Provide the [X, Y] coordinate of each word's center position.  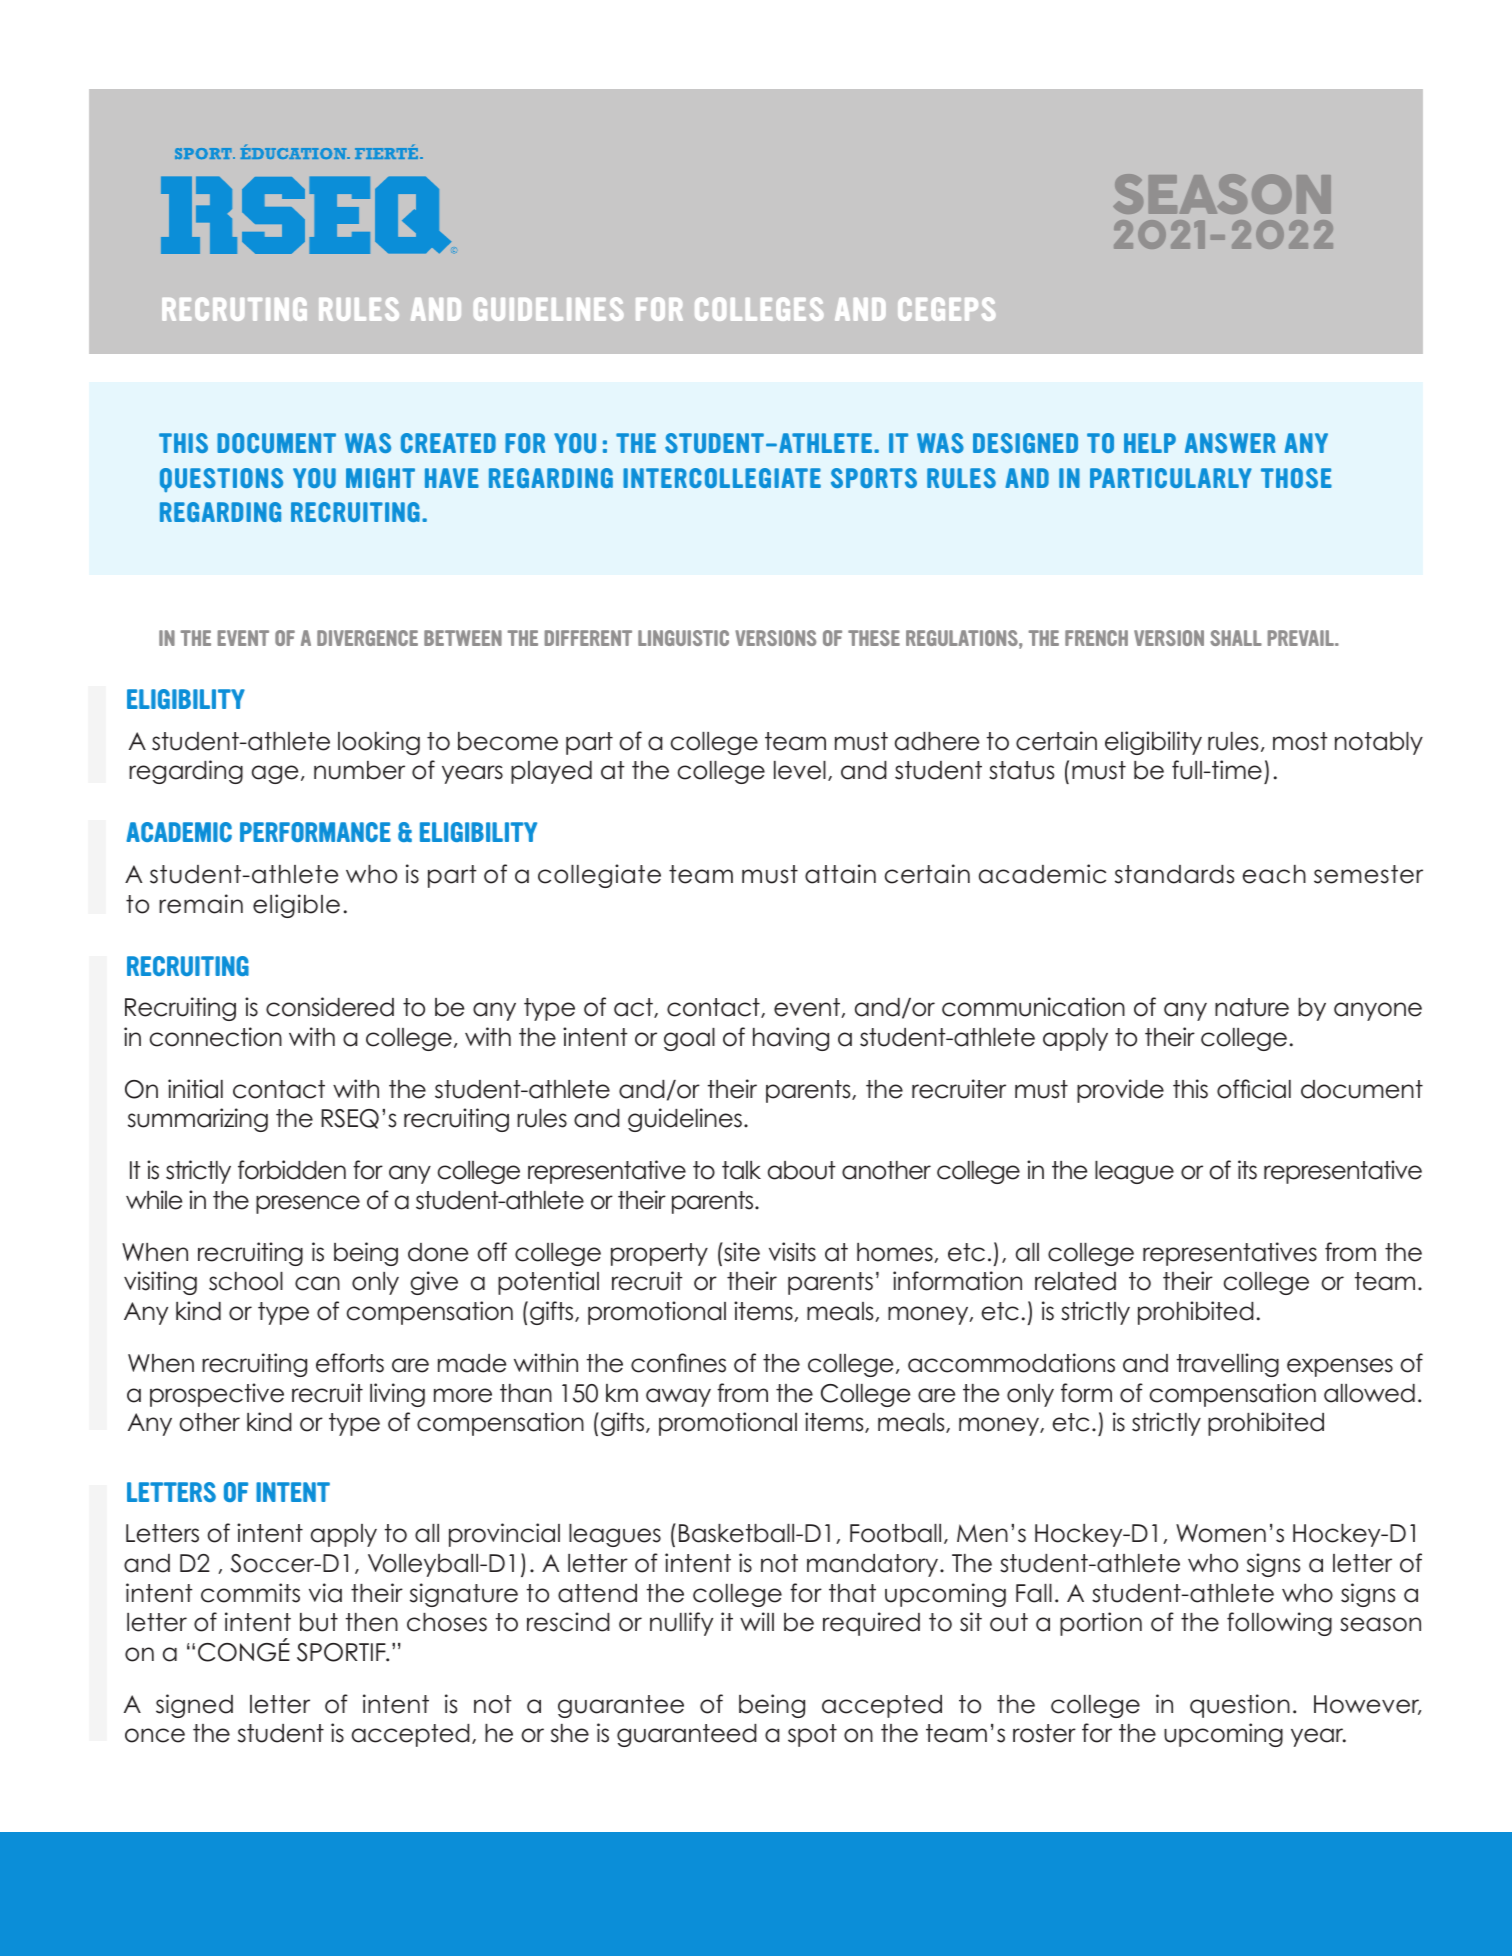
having [791, 1039]
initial [195, 1089]
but [319, 1622]
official [1254, 1089]
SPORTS [874, 478]
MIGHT [380, 478]
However [1367, 1705]
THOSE [1296, 478]
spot [812, 1735]
